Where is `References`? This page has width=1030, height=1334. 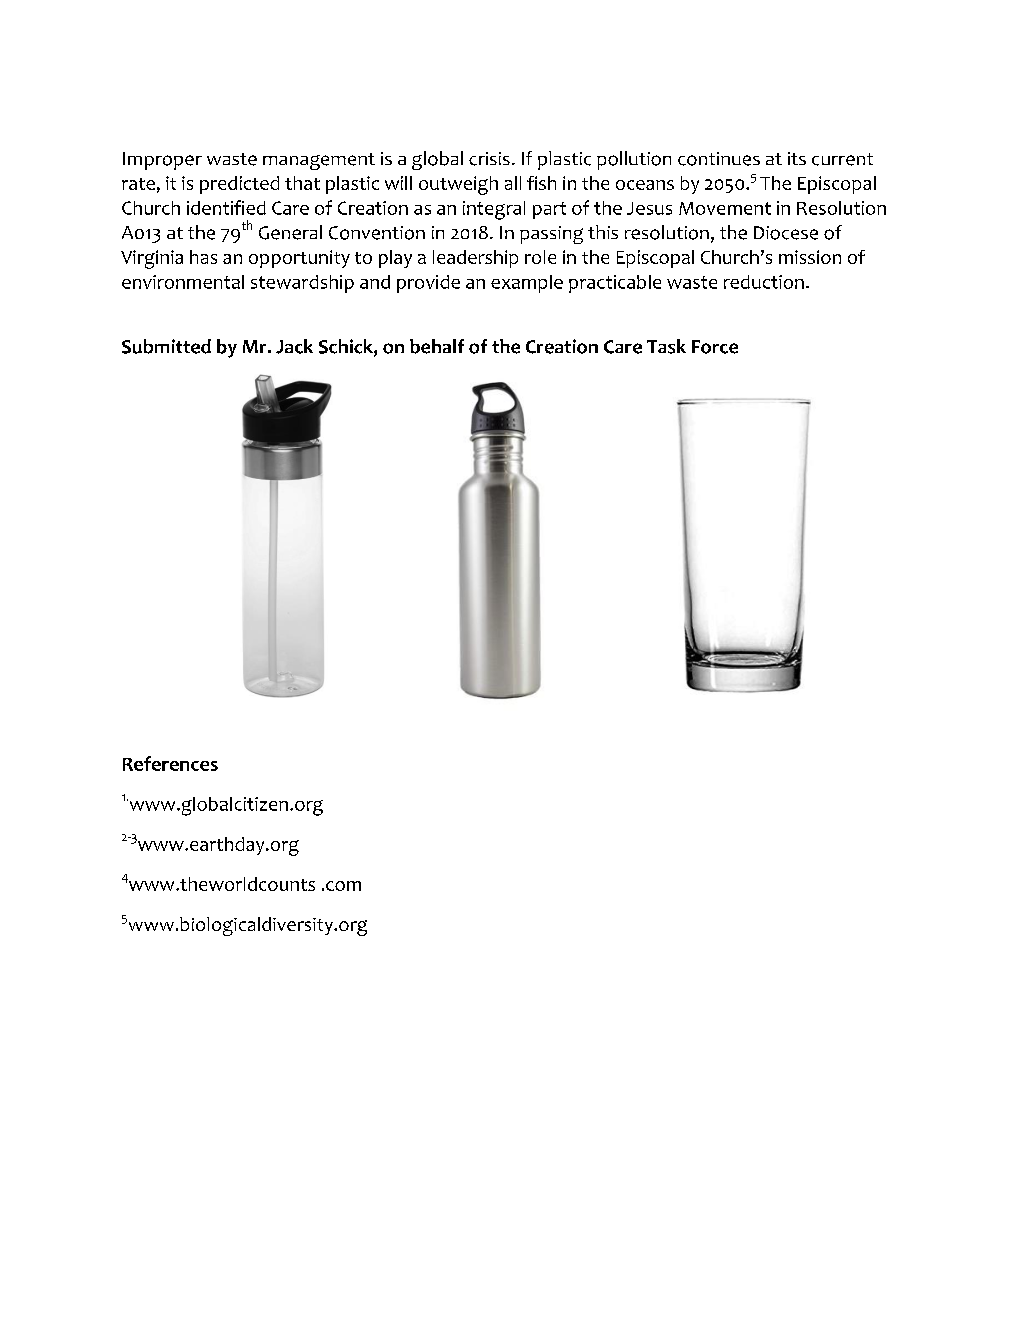
References is located at coordinates (170, 763).
